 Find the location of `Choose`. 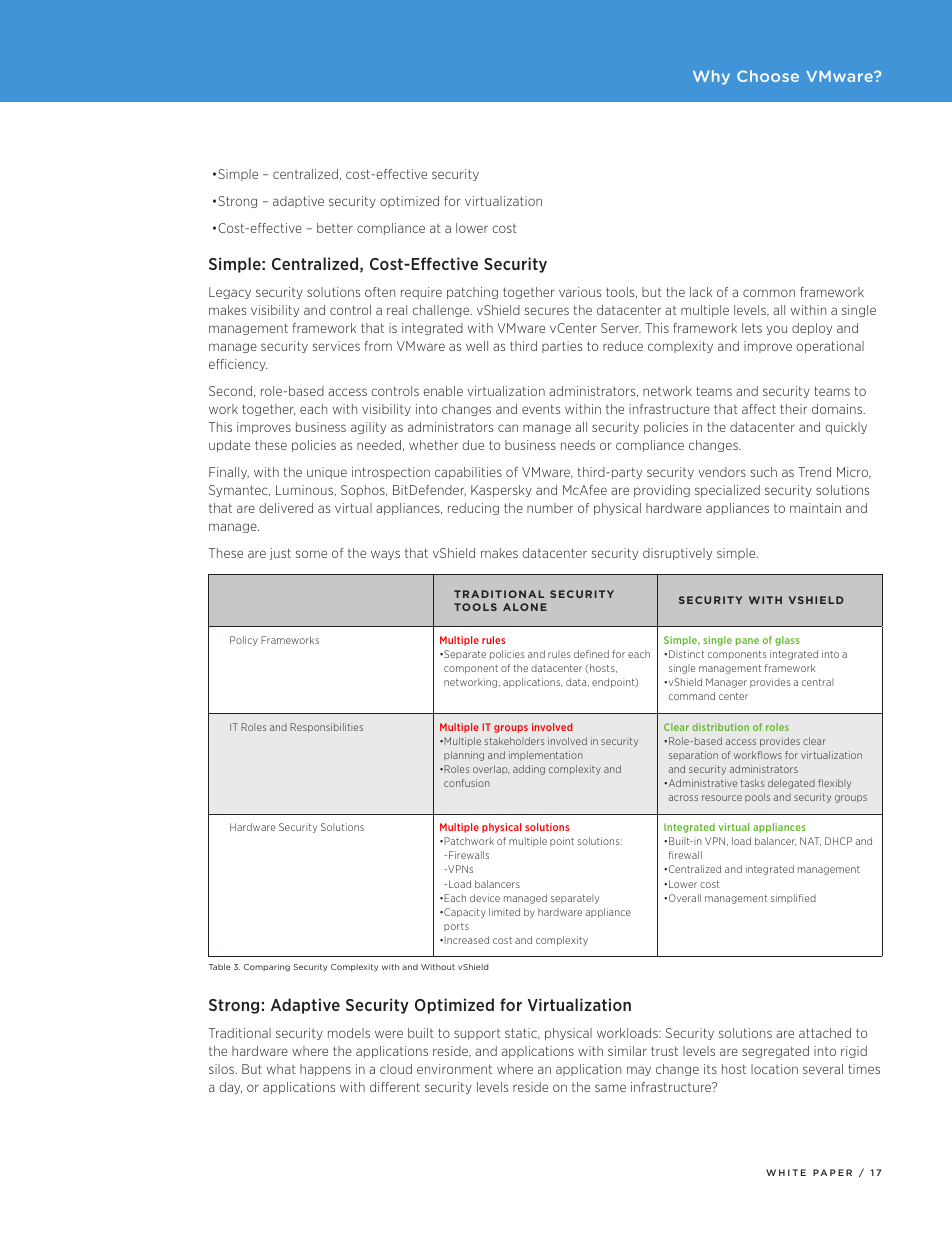

Choose is located at coordinates (768, 76).
